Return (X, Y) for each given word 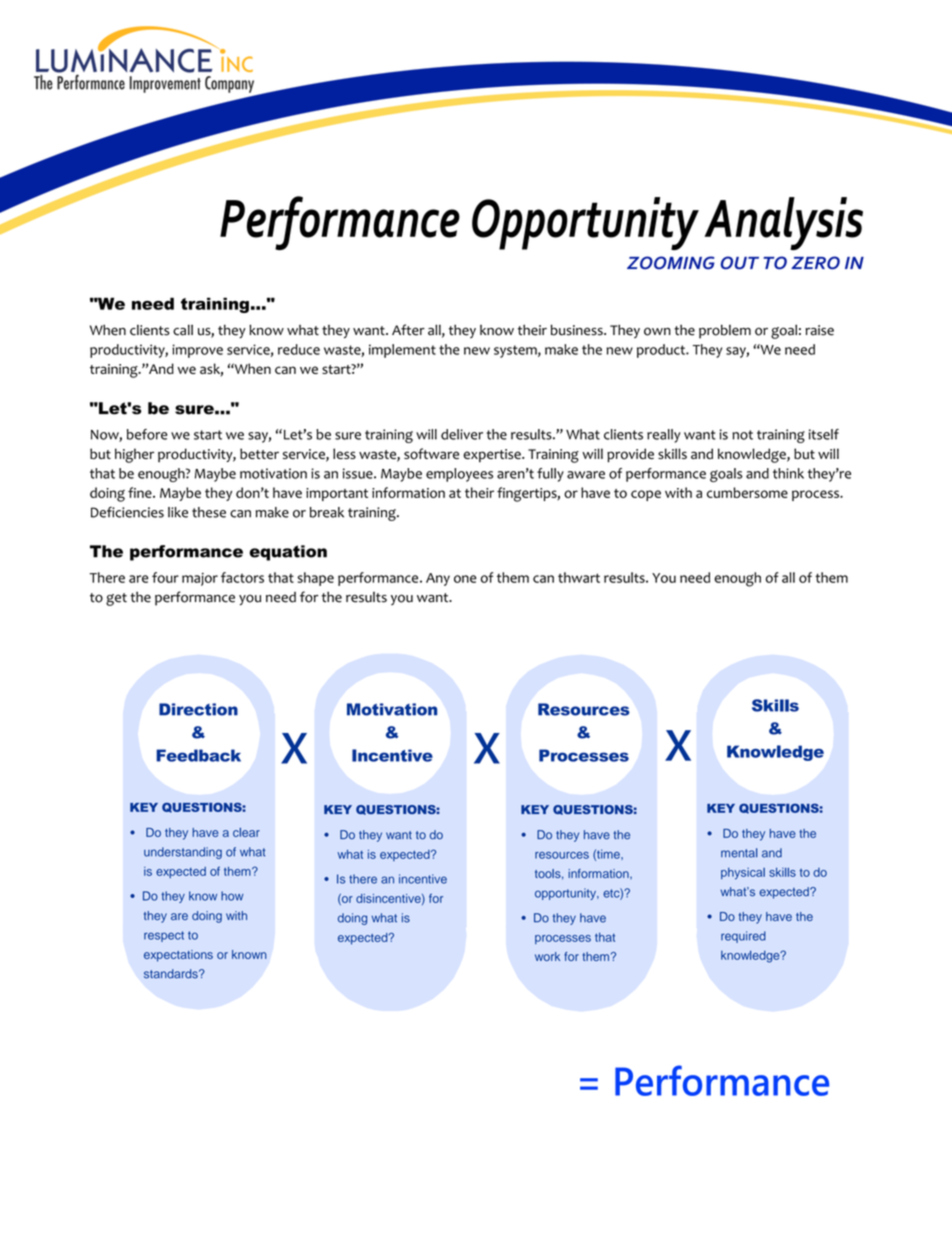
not (742, 435)
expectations (178, 956)
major (200, 579)
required (743, 937)
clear (246, 832)
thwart (579, 577)
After (408, 330)
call (183, 330)
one (465, 579)
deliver (462, 434)
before (147, 434)
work (547, 956)
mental (739, 853)
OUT (740, 263)
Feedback (198, 755)
